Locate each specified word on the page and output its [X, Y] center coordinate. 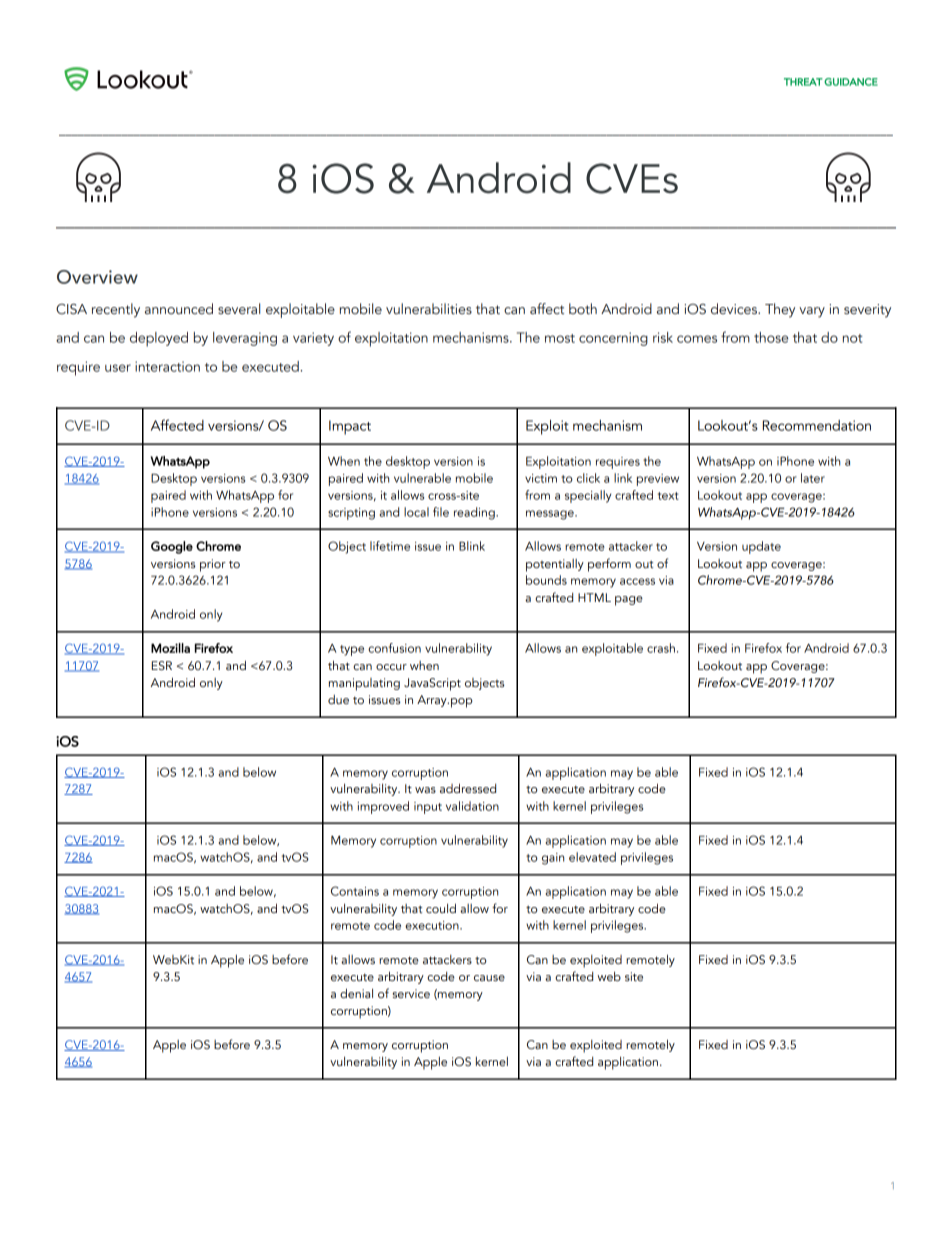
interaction [167, 366]
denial [356, 993]
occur [391, 667]
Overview [97, 277]
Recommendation [817, 425]
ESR [162, 665]
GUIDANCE [851, 82]
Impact [350, 427]
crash [661, 648]
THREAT [803, 82]
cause [489, 978]
